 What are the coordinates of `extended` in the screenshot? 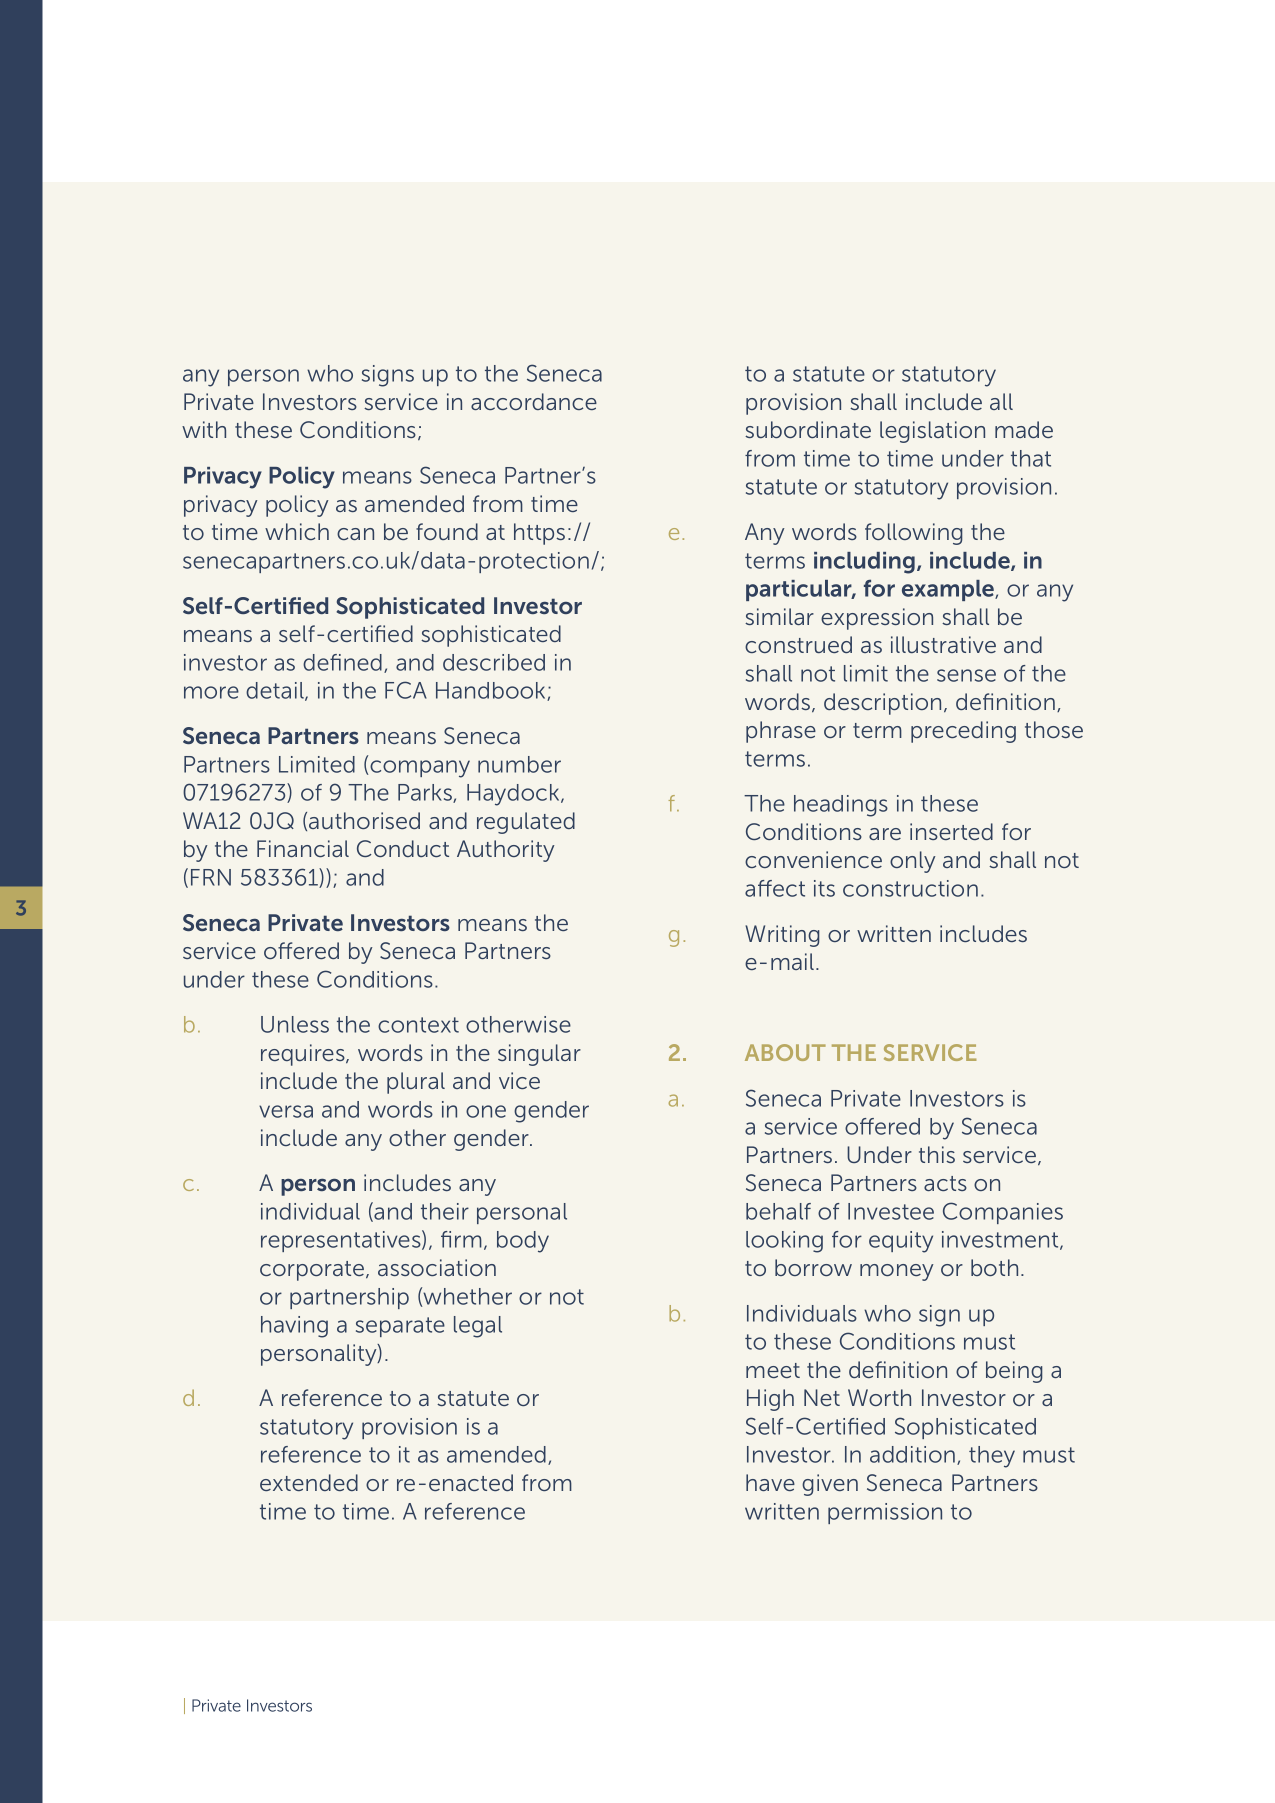 It's located at (309, 1482).
